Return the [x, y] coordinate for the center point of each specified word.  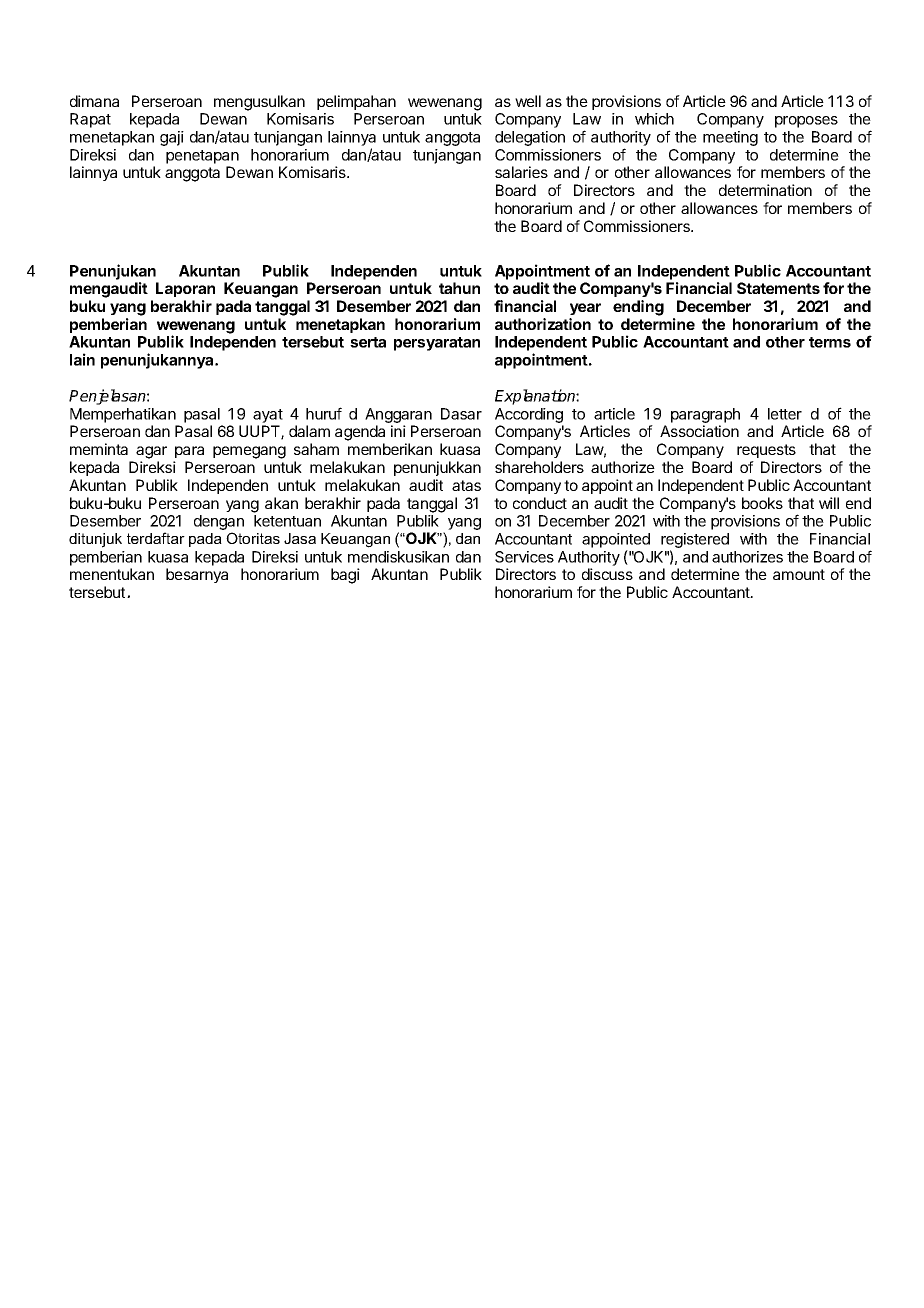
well [528, 101]
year [585, 309]
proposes [806, 122]
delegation [530, 138]
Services [524, 557]
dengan [219, 524]
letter [785, 414]
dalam [309, 431]
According [529, 417]
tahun [459, 288]
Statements [778, 288]
